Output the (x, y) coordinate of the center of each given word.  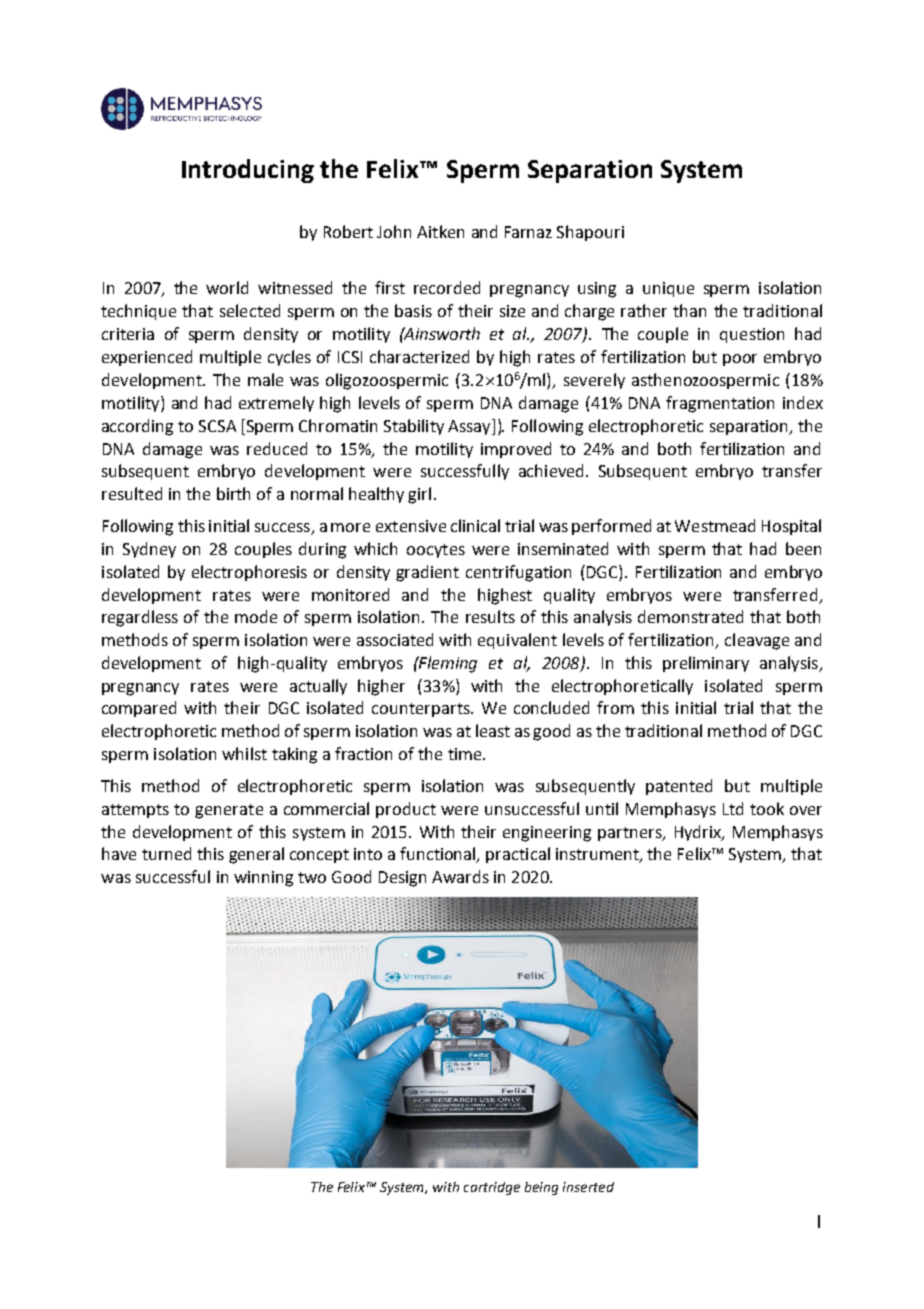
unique (668, 289)
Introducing (248, 171)
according (137, 427)
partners (631, 834)
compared (139, 709)
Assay (470, 427)
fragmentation (720, 404)
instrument (598, 855)
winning (263, 879)
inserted (588, 1187)
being (541, 1188)
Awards (460, 876)
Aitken (440, 231)
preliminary (706, 664)
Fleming (447, 664)
